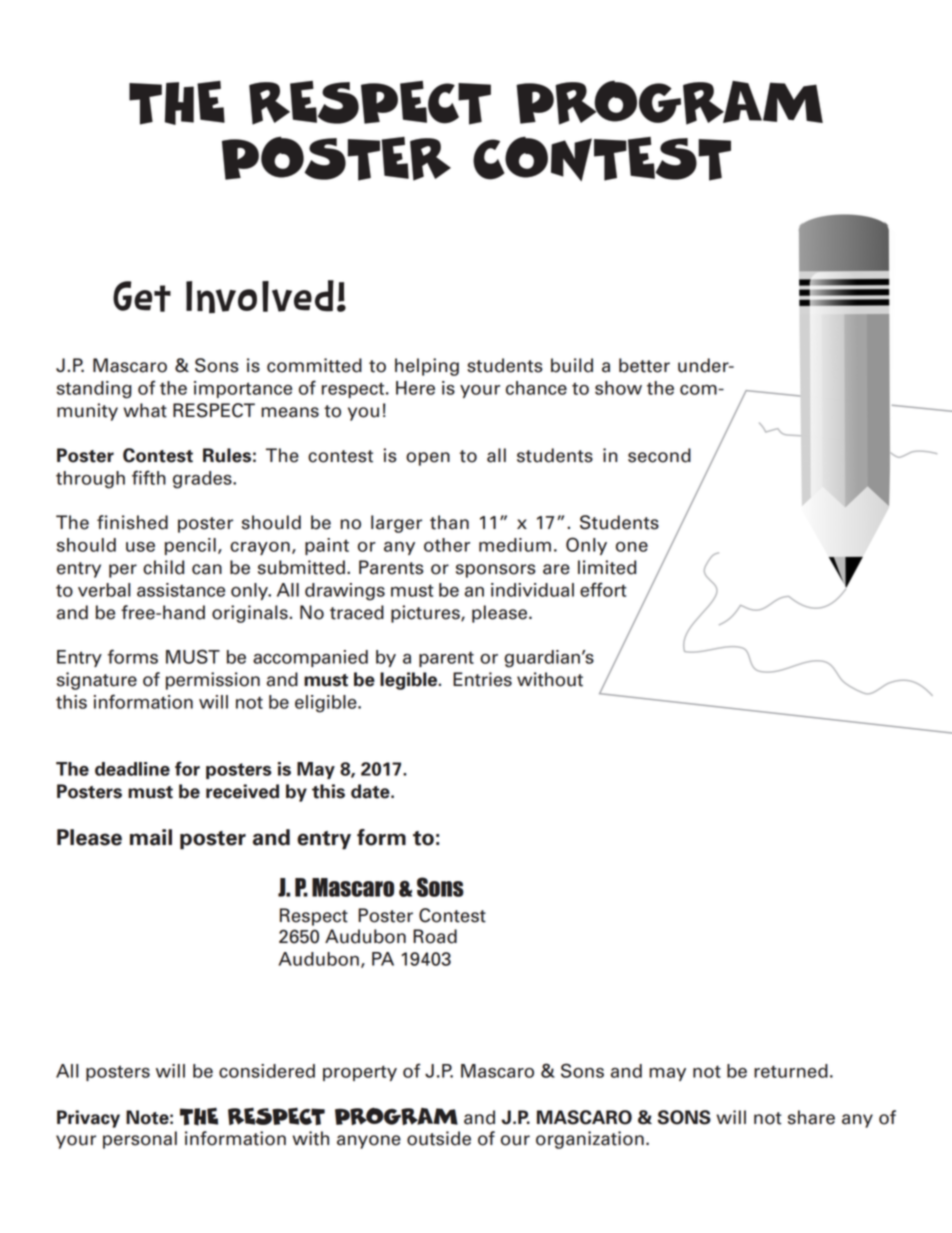  I want to click on helping, so click(427, 367).
